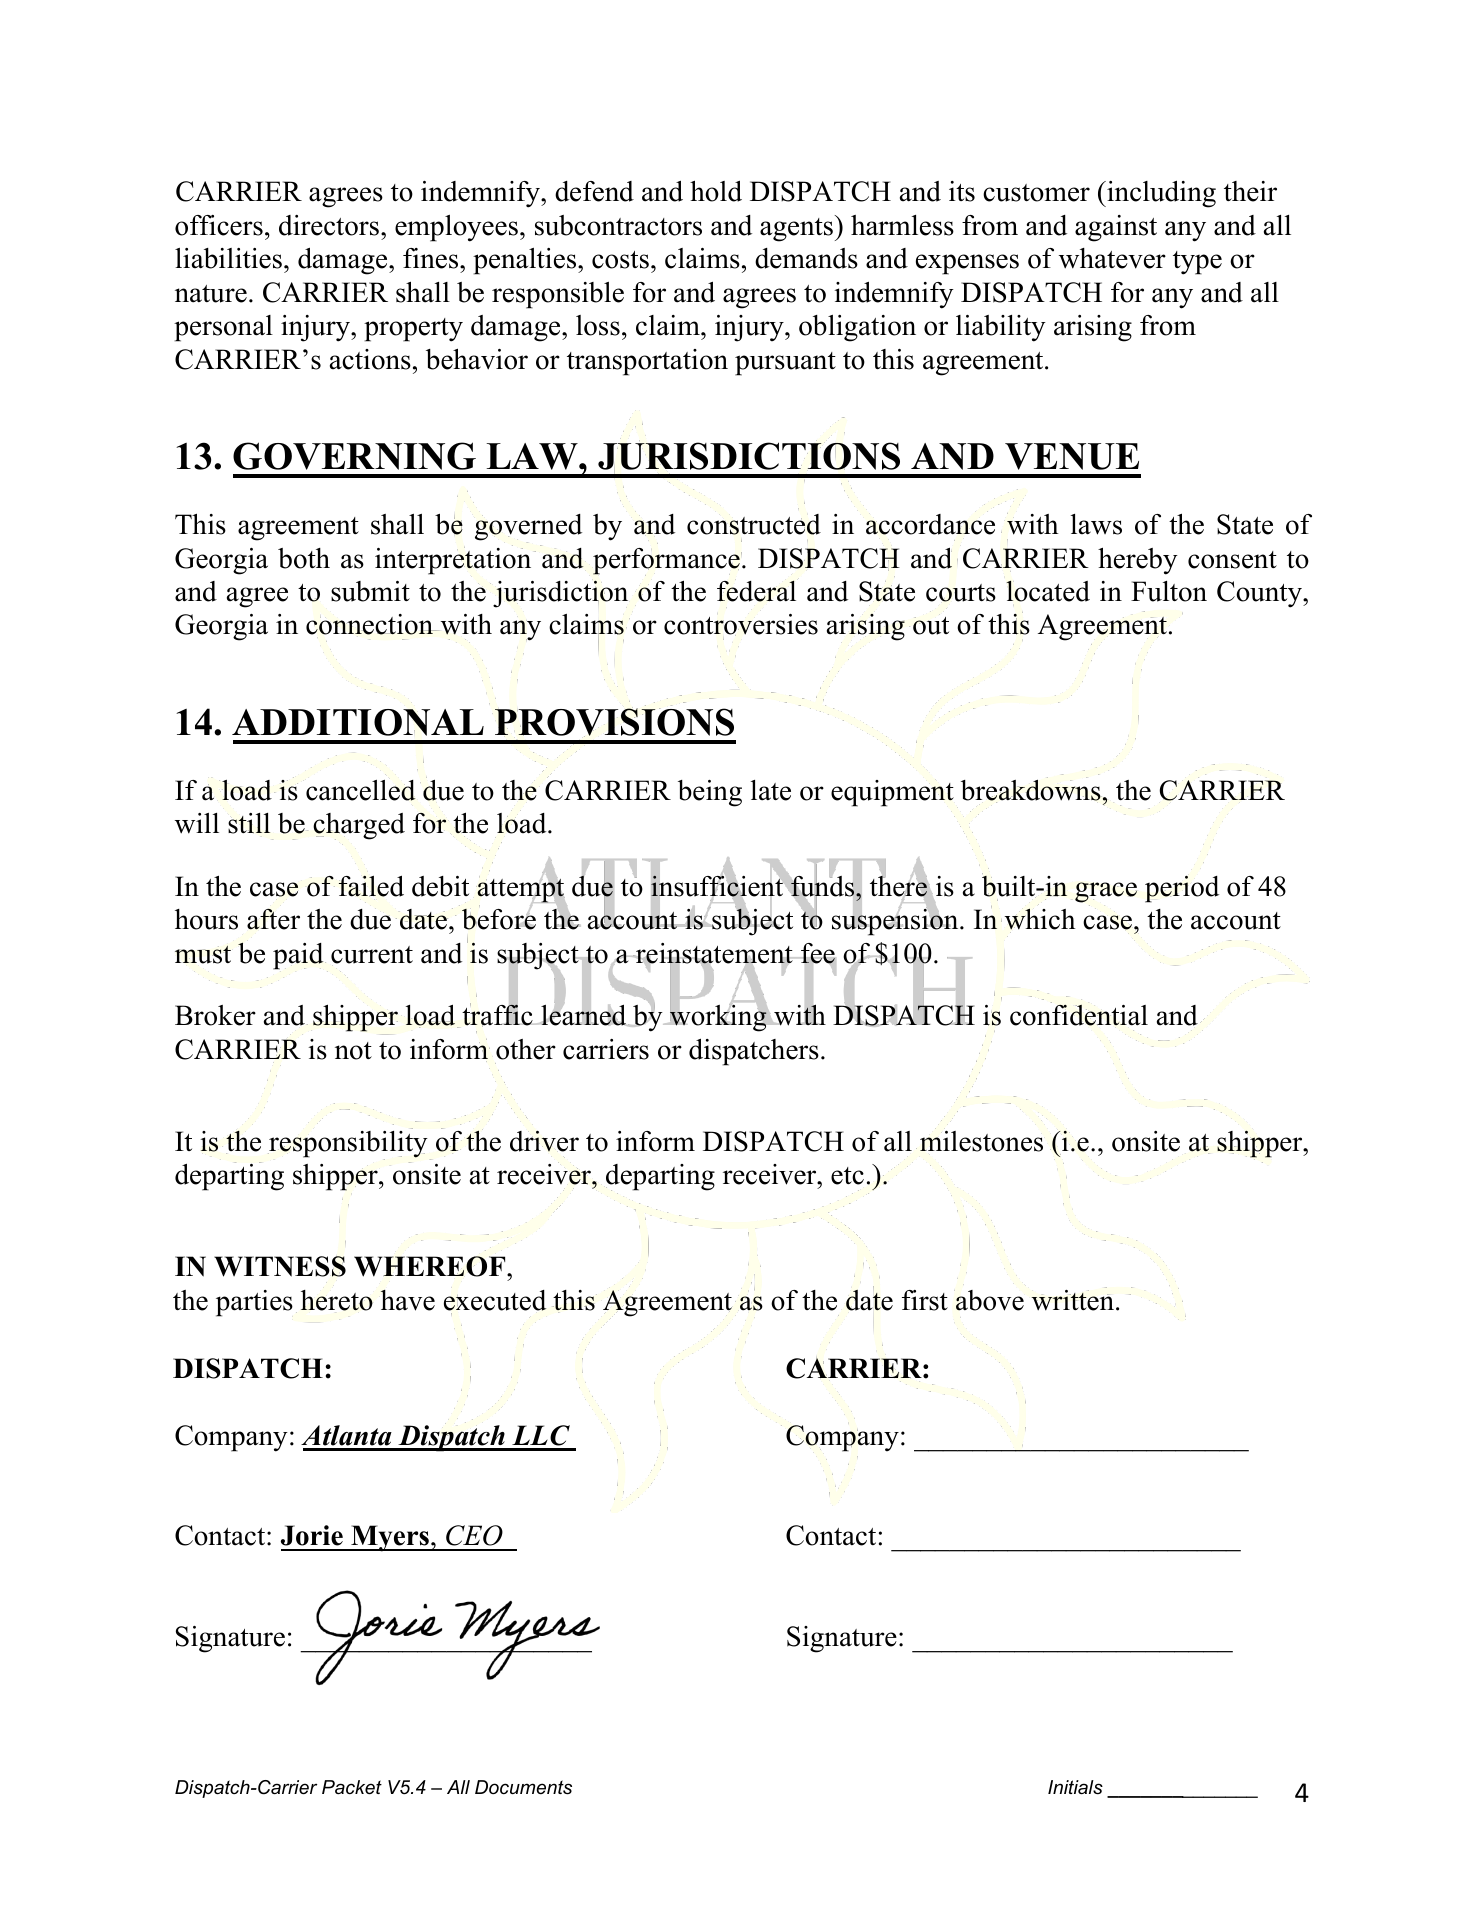  Describe the element at coordinates (1169, 591) in the page. I see `Fulton` at that location.
